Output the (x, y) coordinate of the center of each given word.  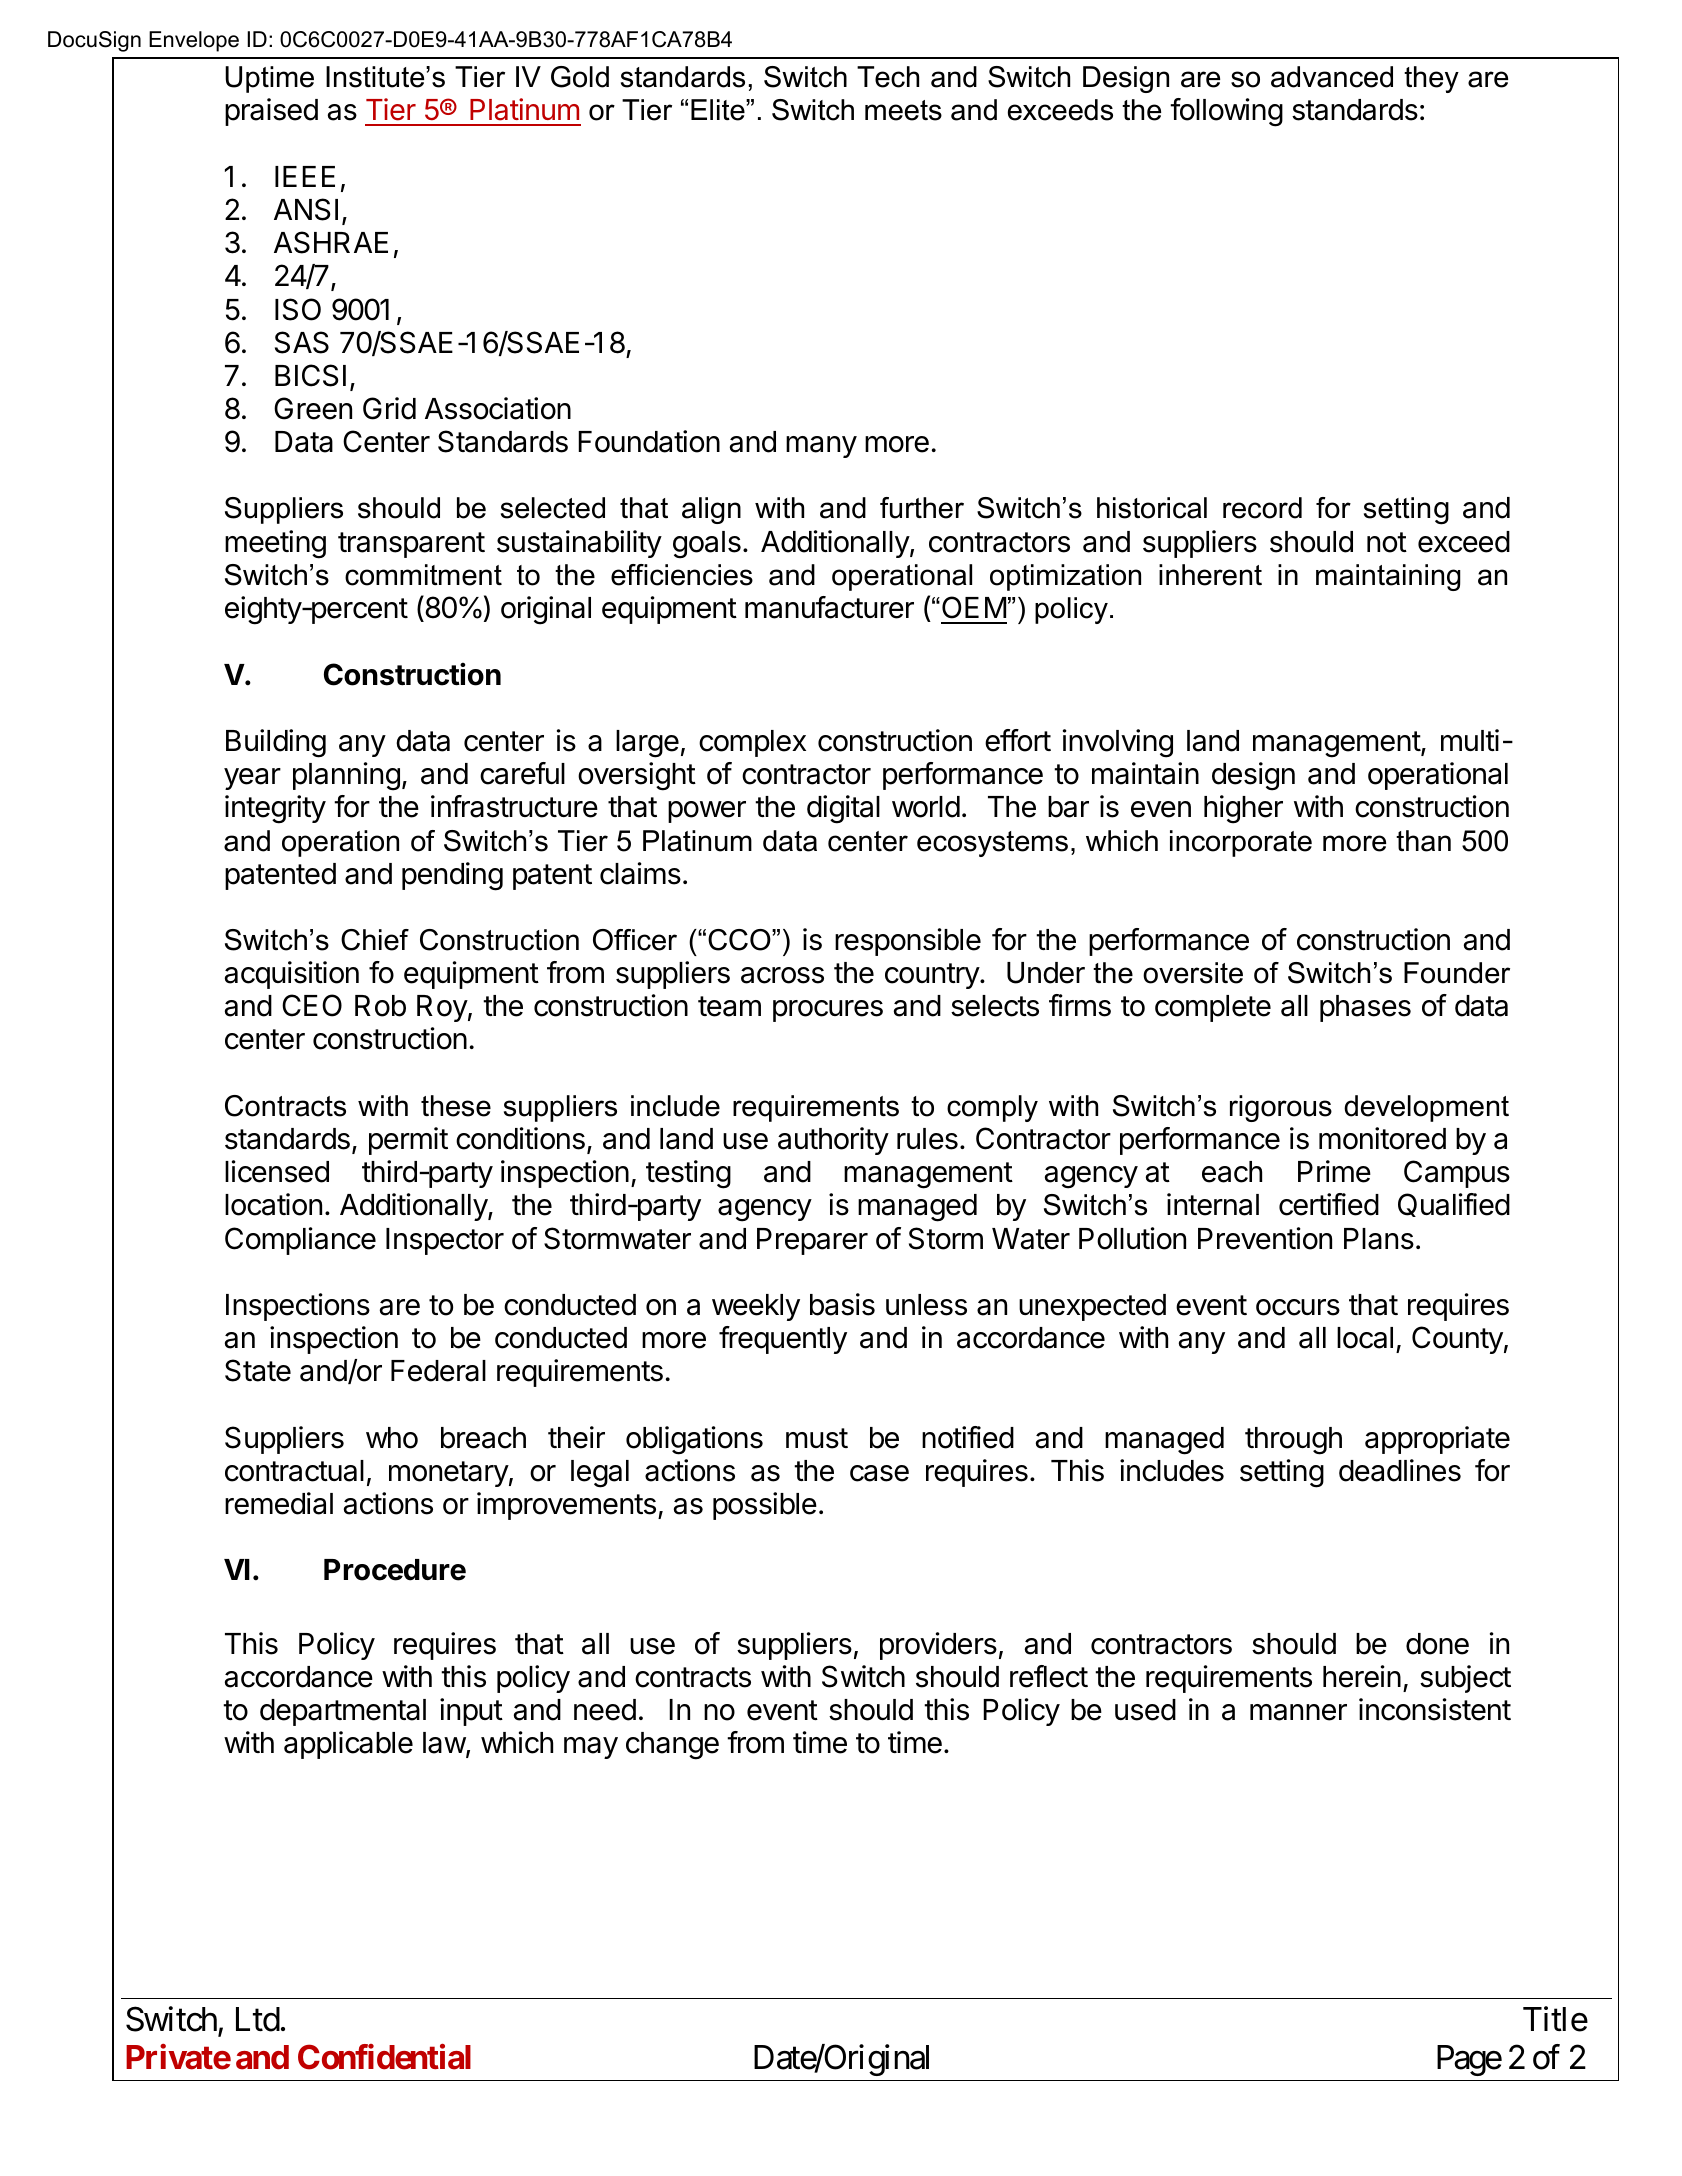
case (879, 1473)
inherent (1210, 575)
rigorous (1281, 1108)
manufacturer (829, 607)
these (456, 1106)
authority (833, 1141)
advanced (1332, 77)
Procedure (395, 1570)
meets (903, 110)
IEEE (305, 176)
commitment (423, 575)
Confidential (384, 2057)
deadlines (1400, 1470)
